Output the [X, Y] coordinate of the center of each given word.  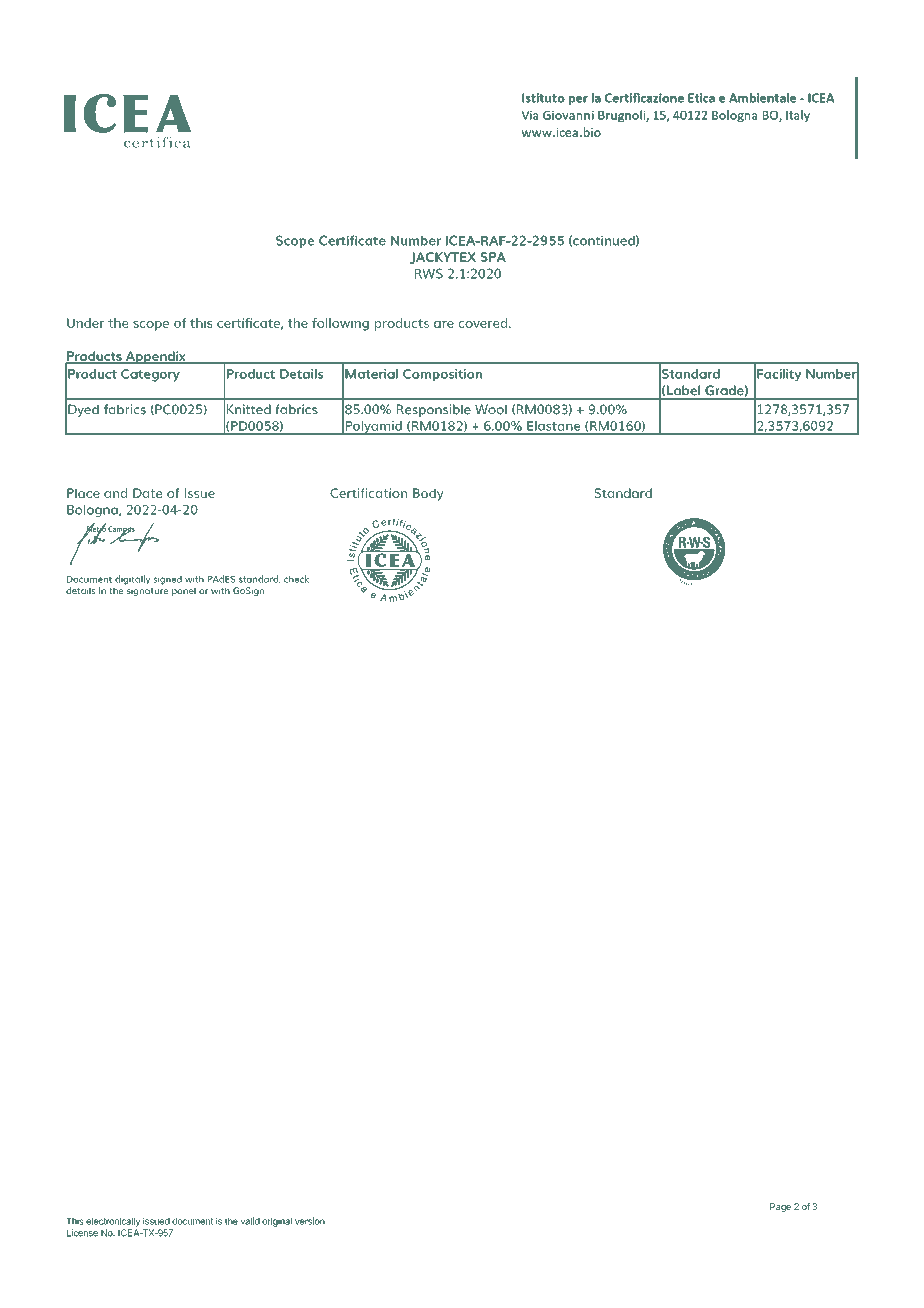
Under [85, 323]
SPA [493, 257]
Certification [368, 493]
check [296, 579]
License [82, 1233]
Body [428, 494]
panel [184, 591]
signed [167, 580]
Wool [491, 409]
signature [147, 591]
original [277, 1222]
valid [250, 1221]
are [444, 324]
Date [147, 493]
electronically [113, 1222]
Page [780, 1207]
